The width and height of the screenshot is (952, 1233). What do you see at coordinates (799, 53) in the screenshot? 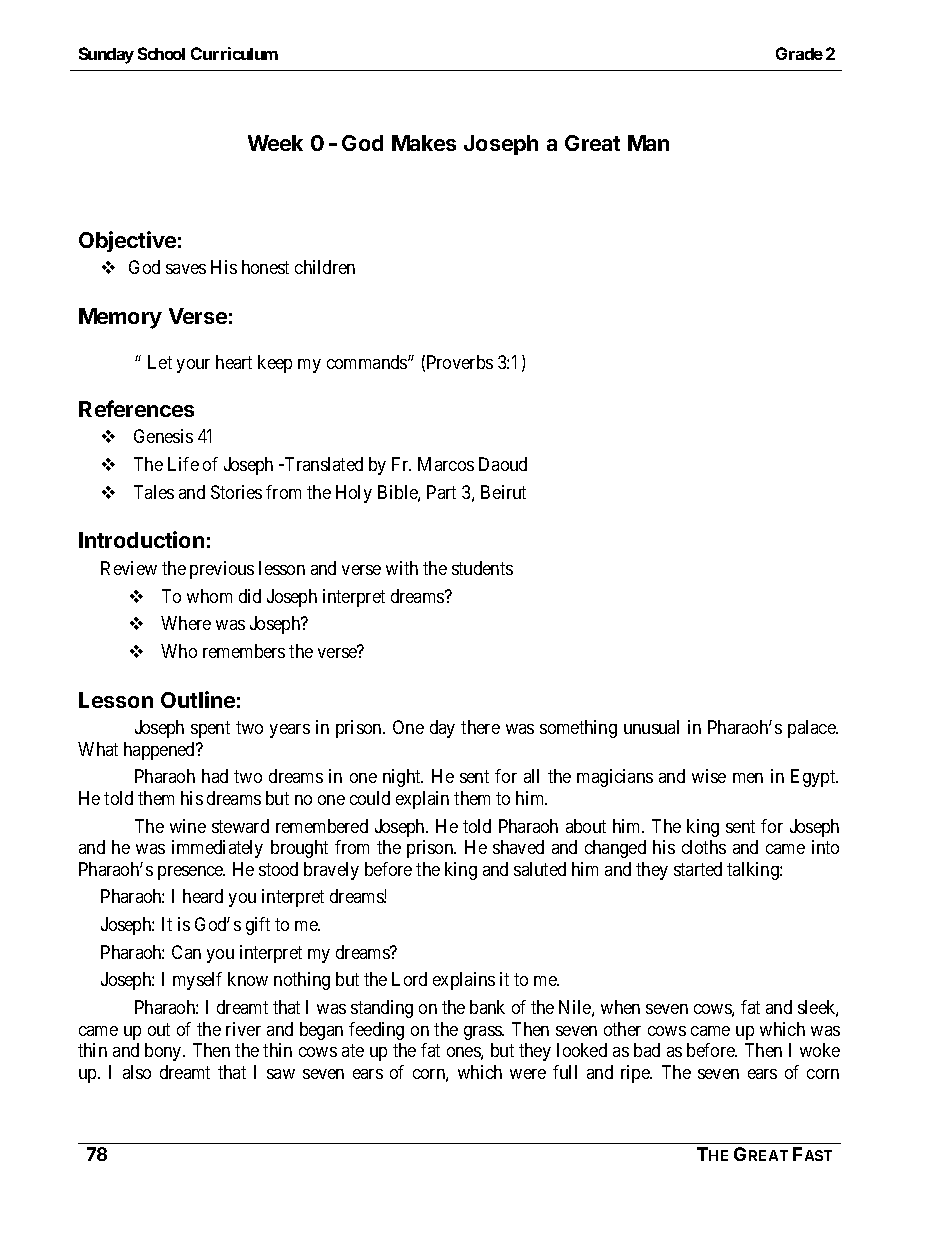
I see `Grade` at bounding box center [799, 53].
